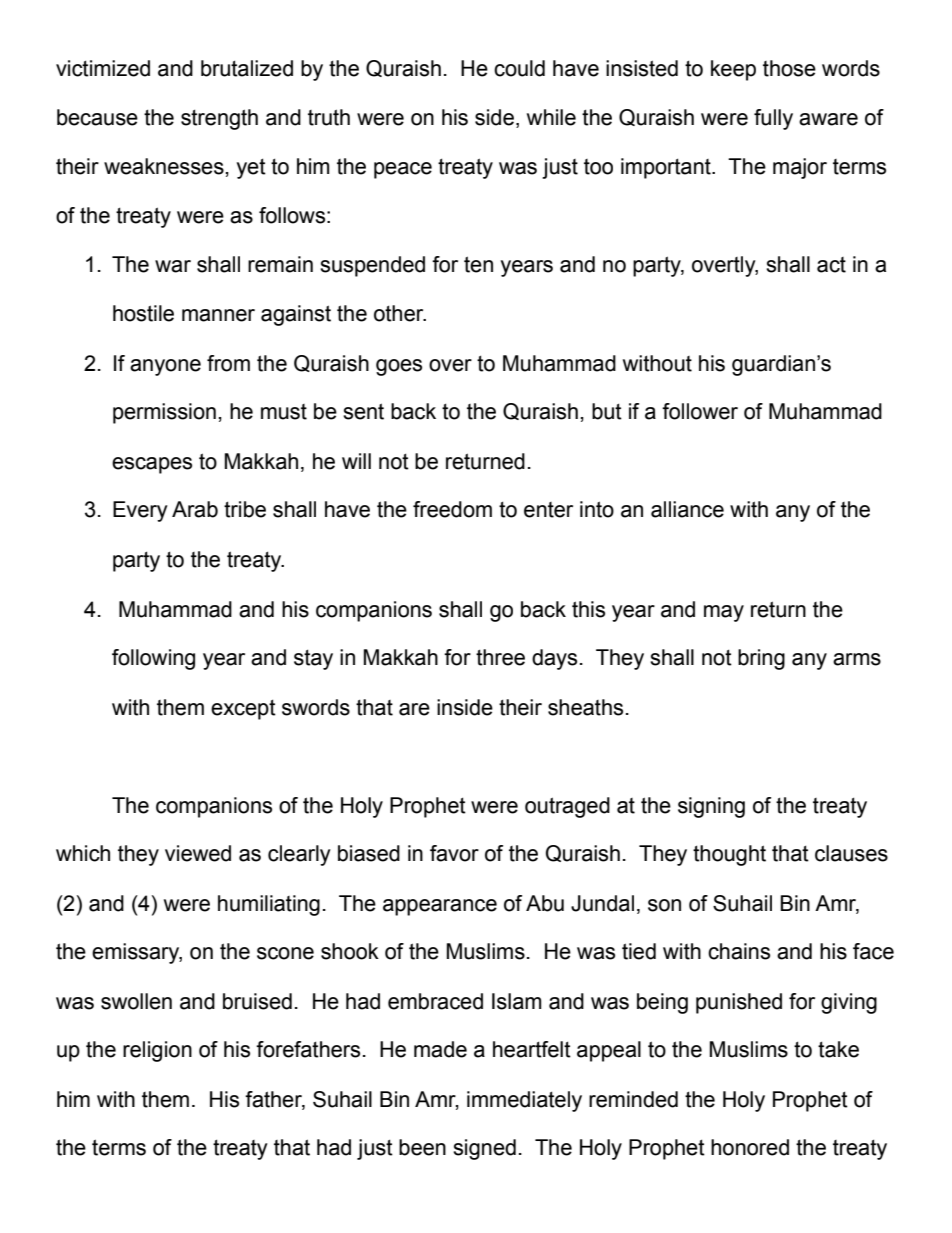  I want to click on signing, so click(711, 807).
